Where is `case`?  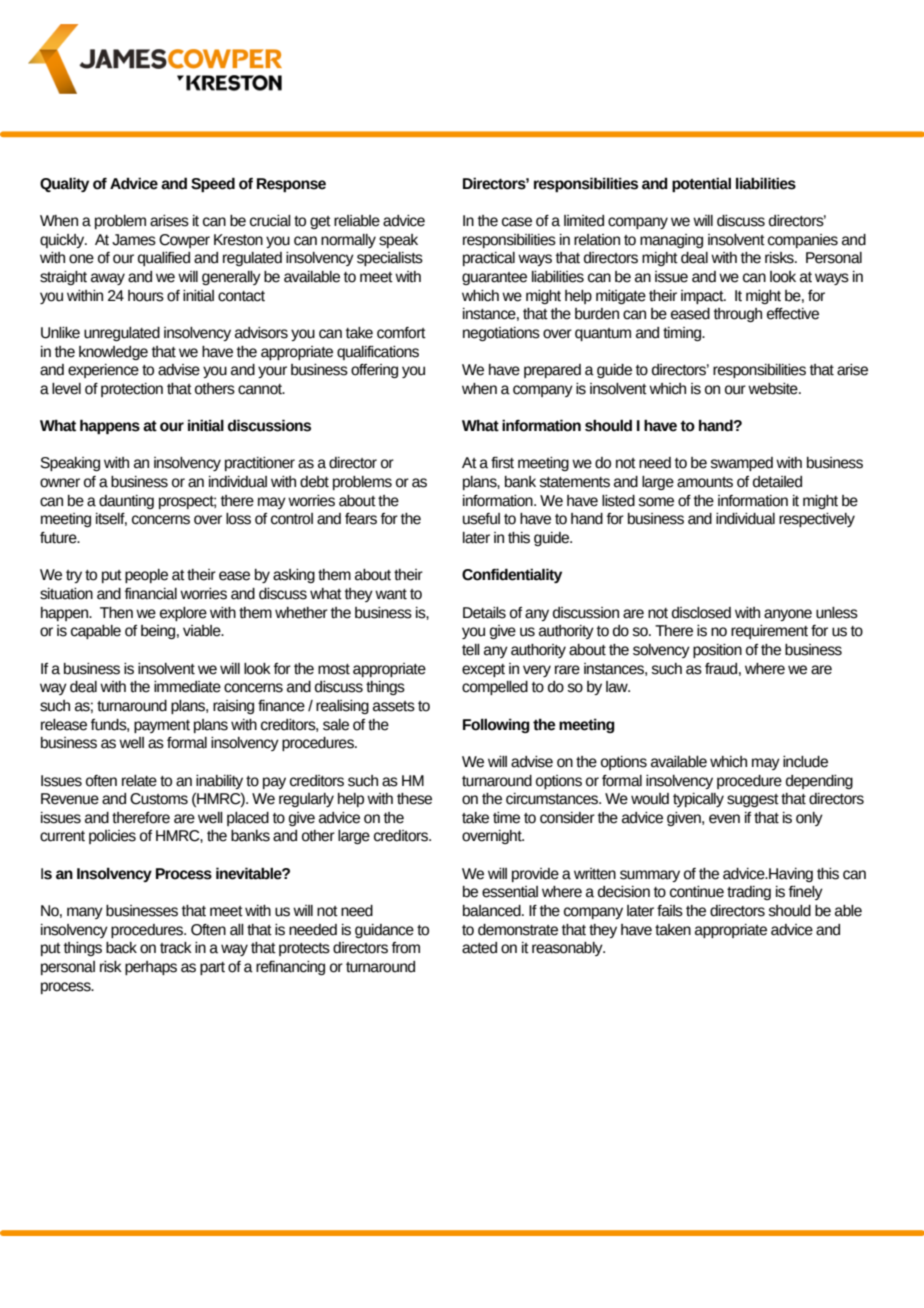
case is located at coordinates (517, 222).
